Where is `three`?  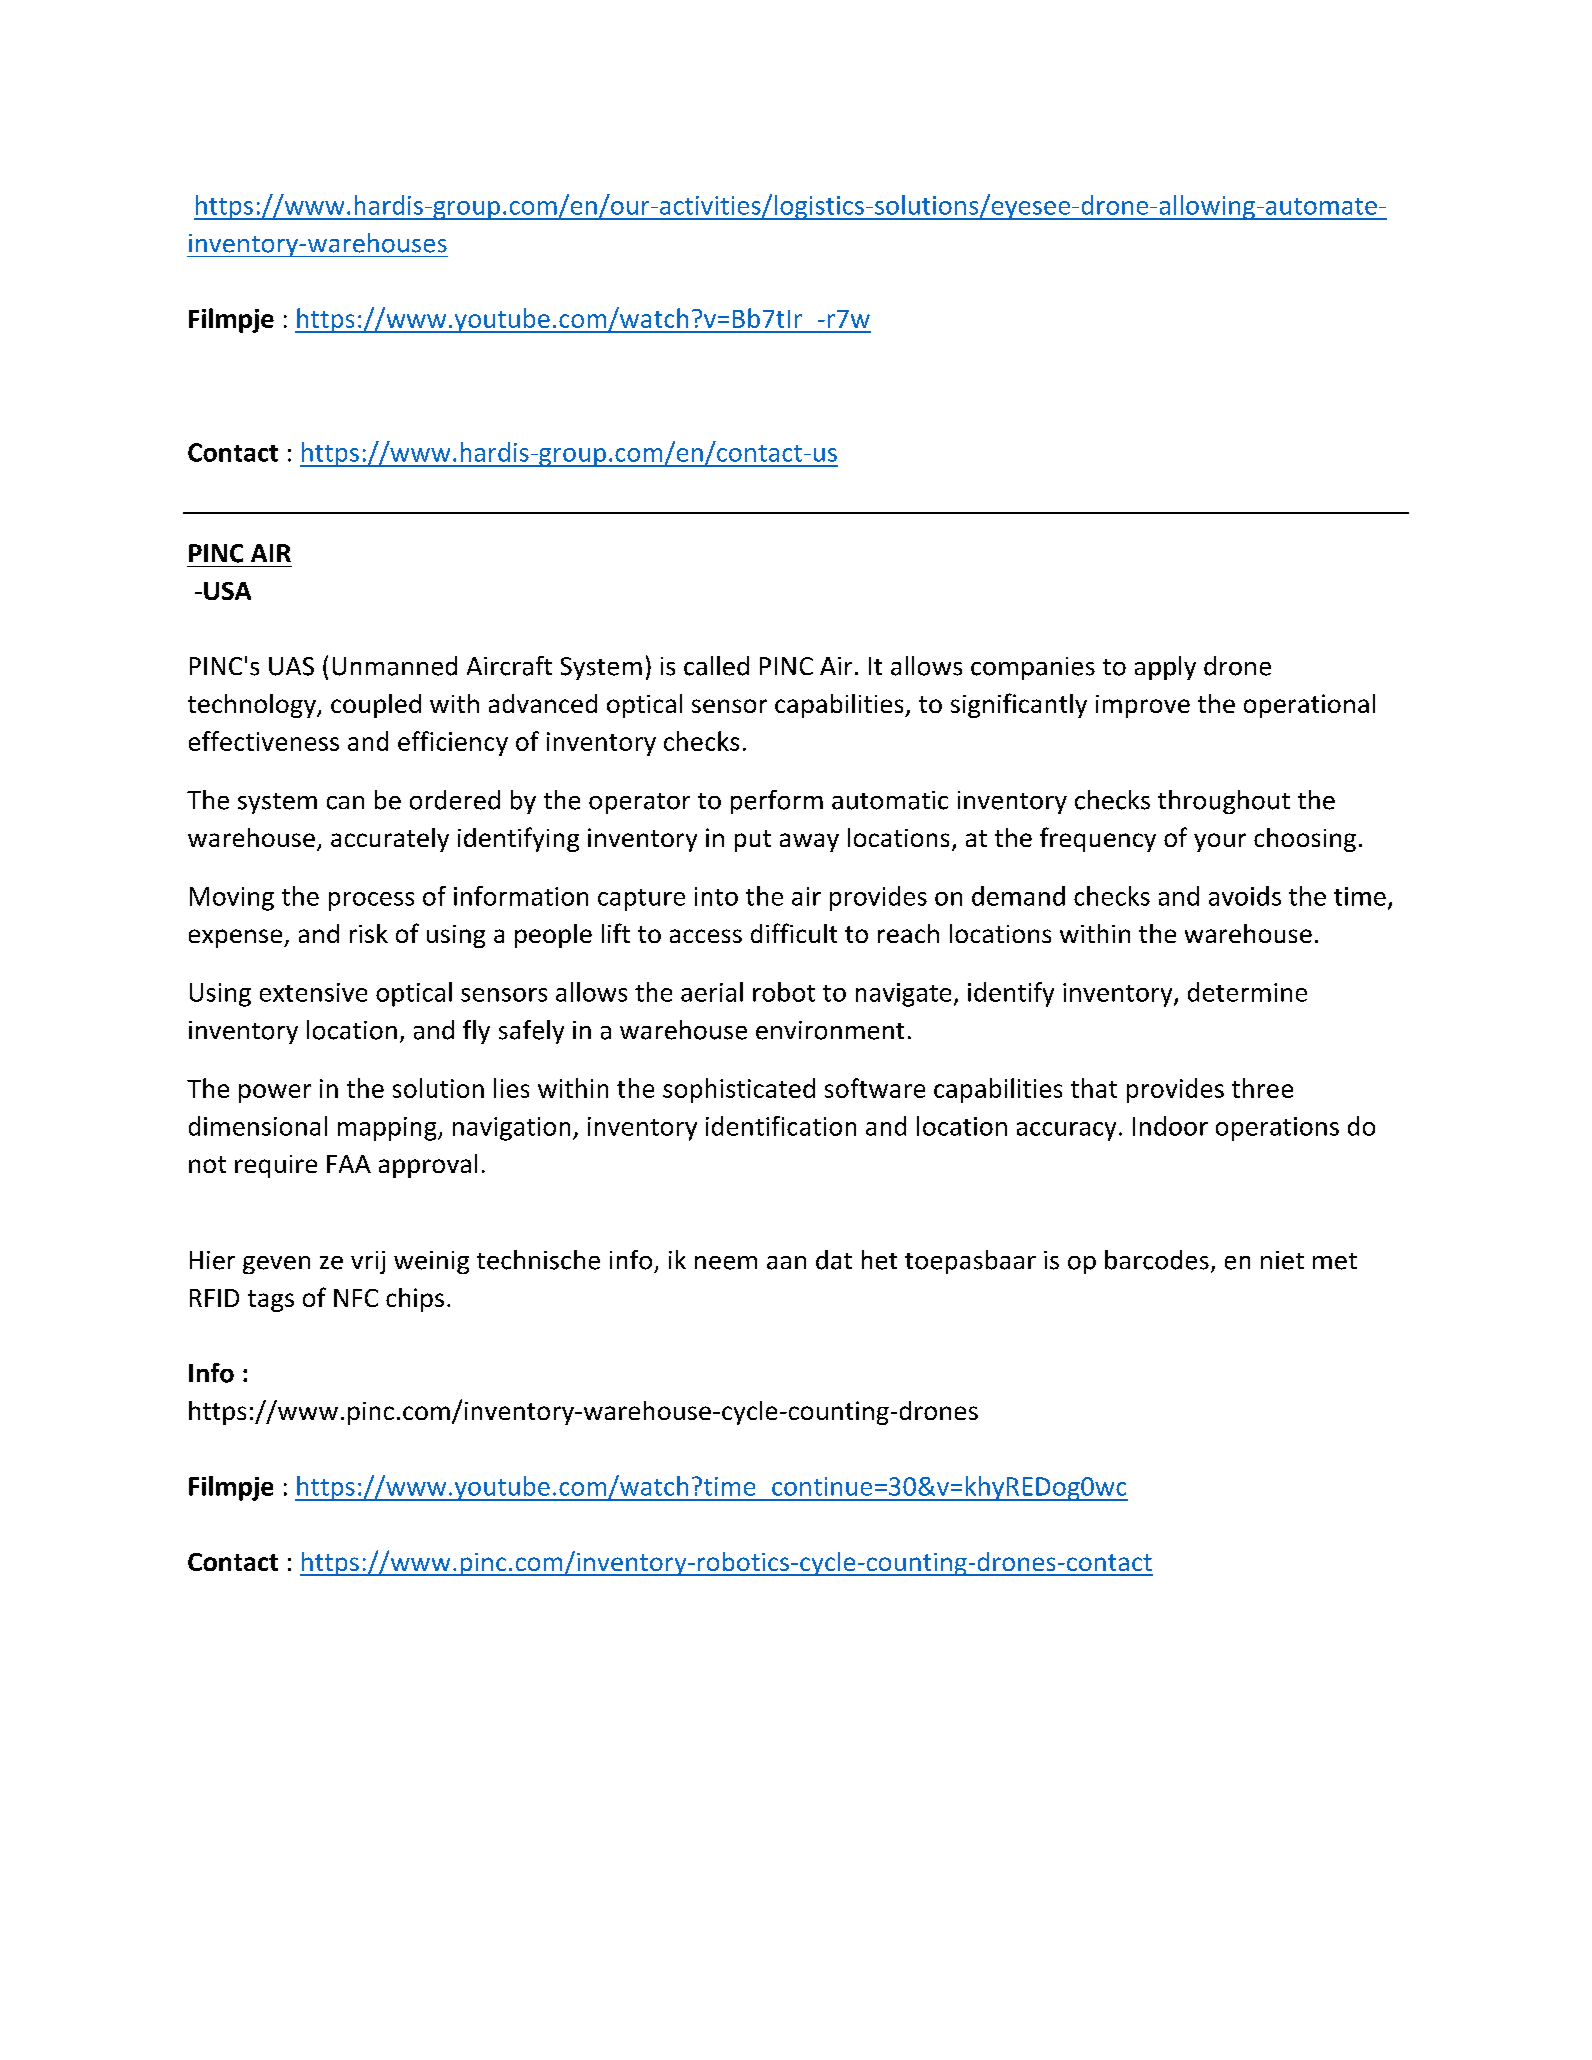
three is located at coordinates (1262, 1088).
